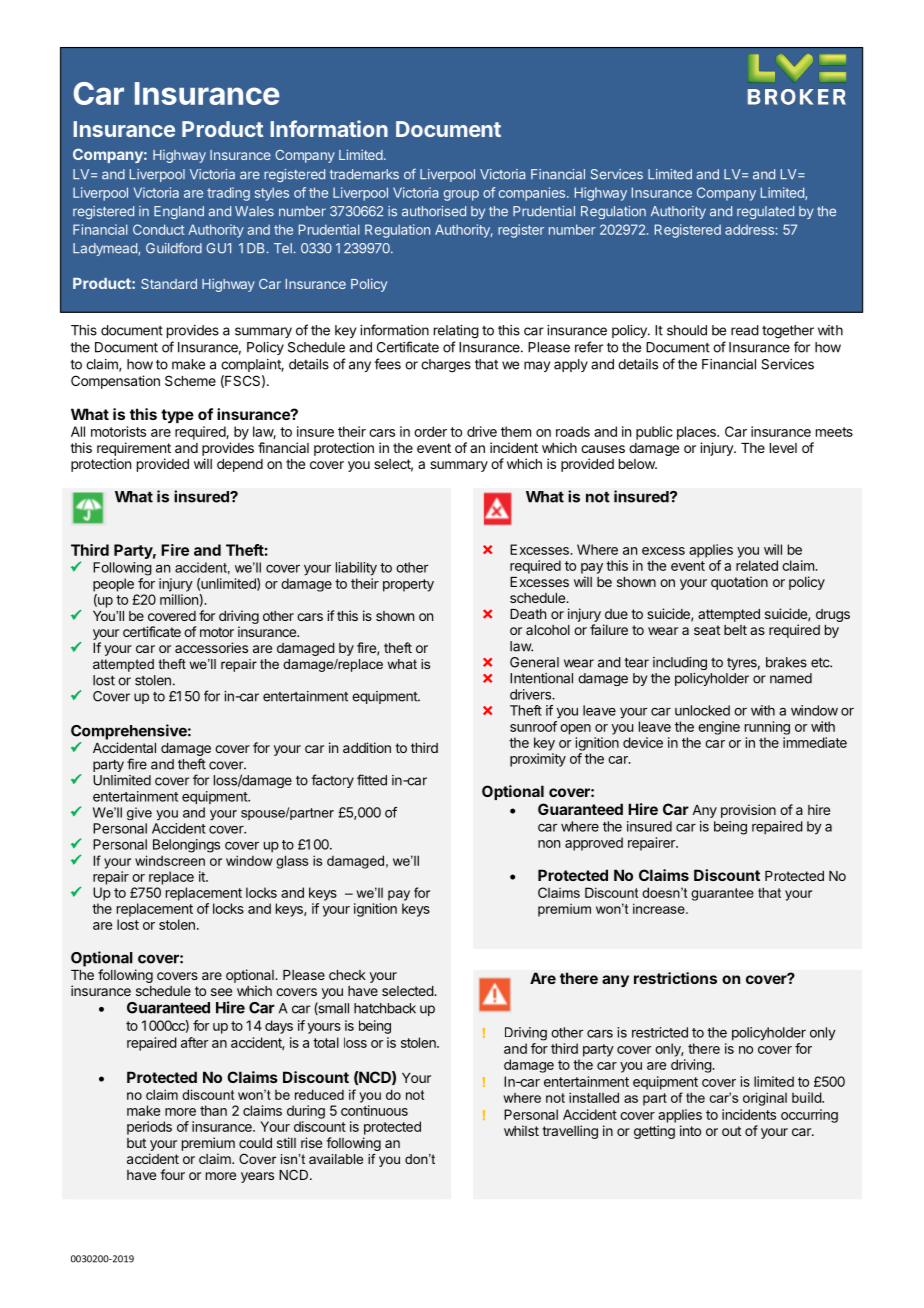 The height and width of the page is (1308, 924). What do you see at coordinates (461, 195) in the page?
I see `group` at bounding box center [461, 195].
